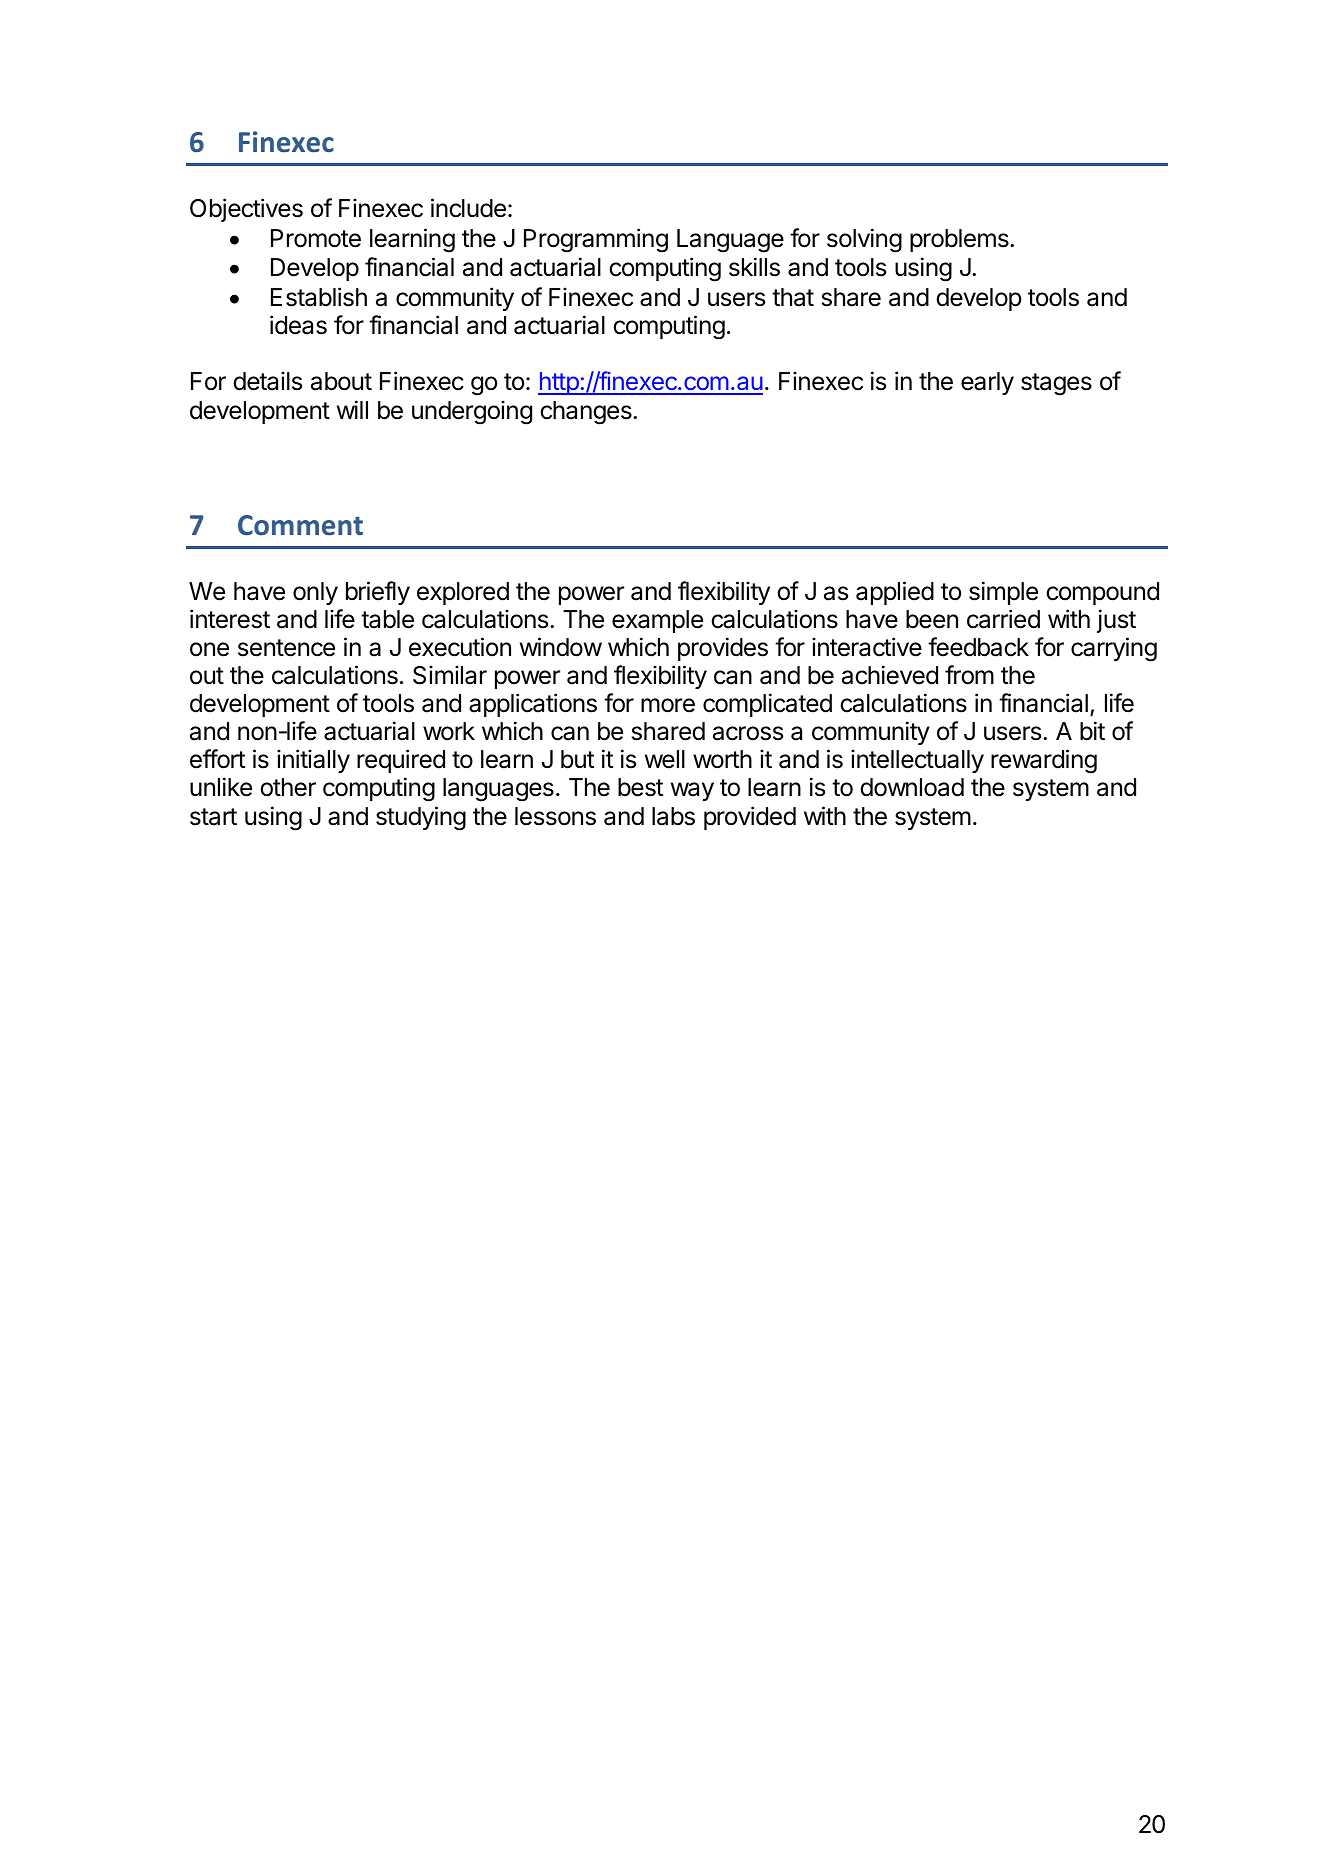 The width and height of the screenshot is (1322, 1870). Describe the element at coordinates (1003, 593) in the screenshot. I see `simple` at that location.
